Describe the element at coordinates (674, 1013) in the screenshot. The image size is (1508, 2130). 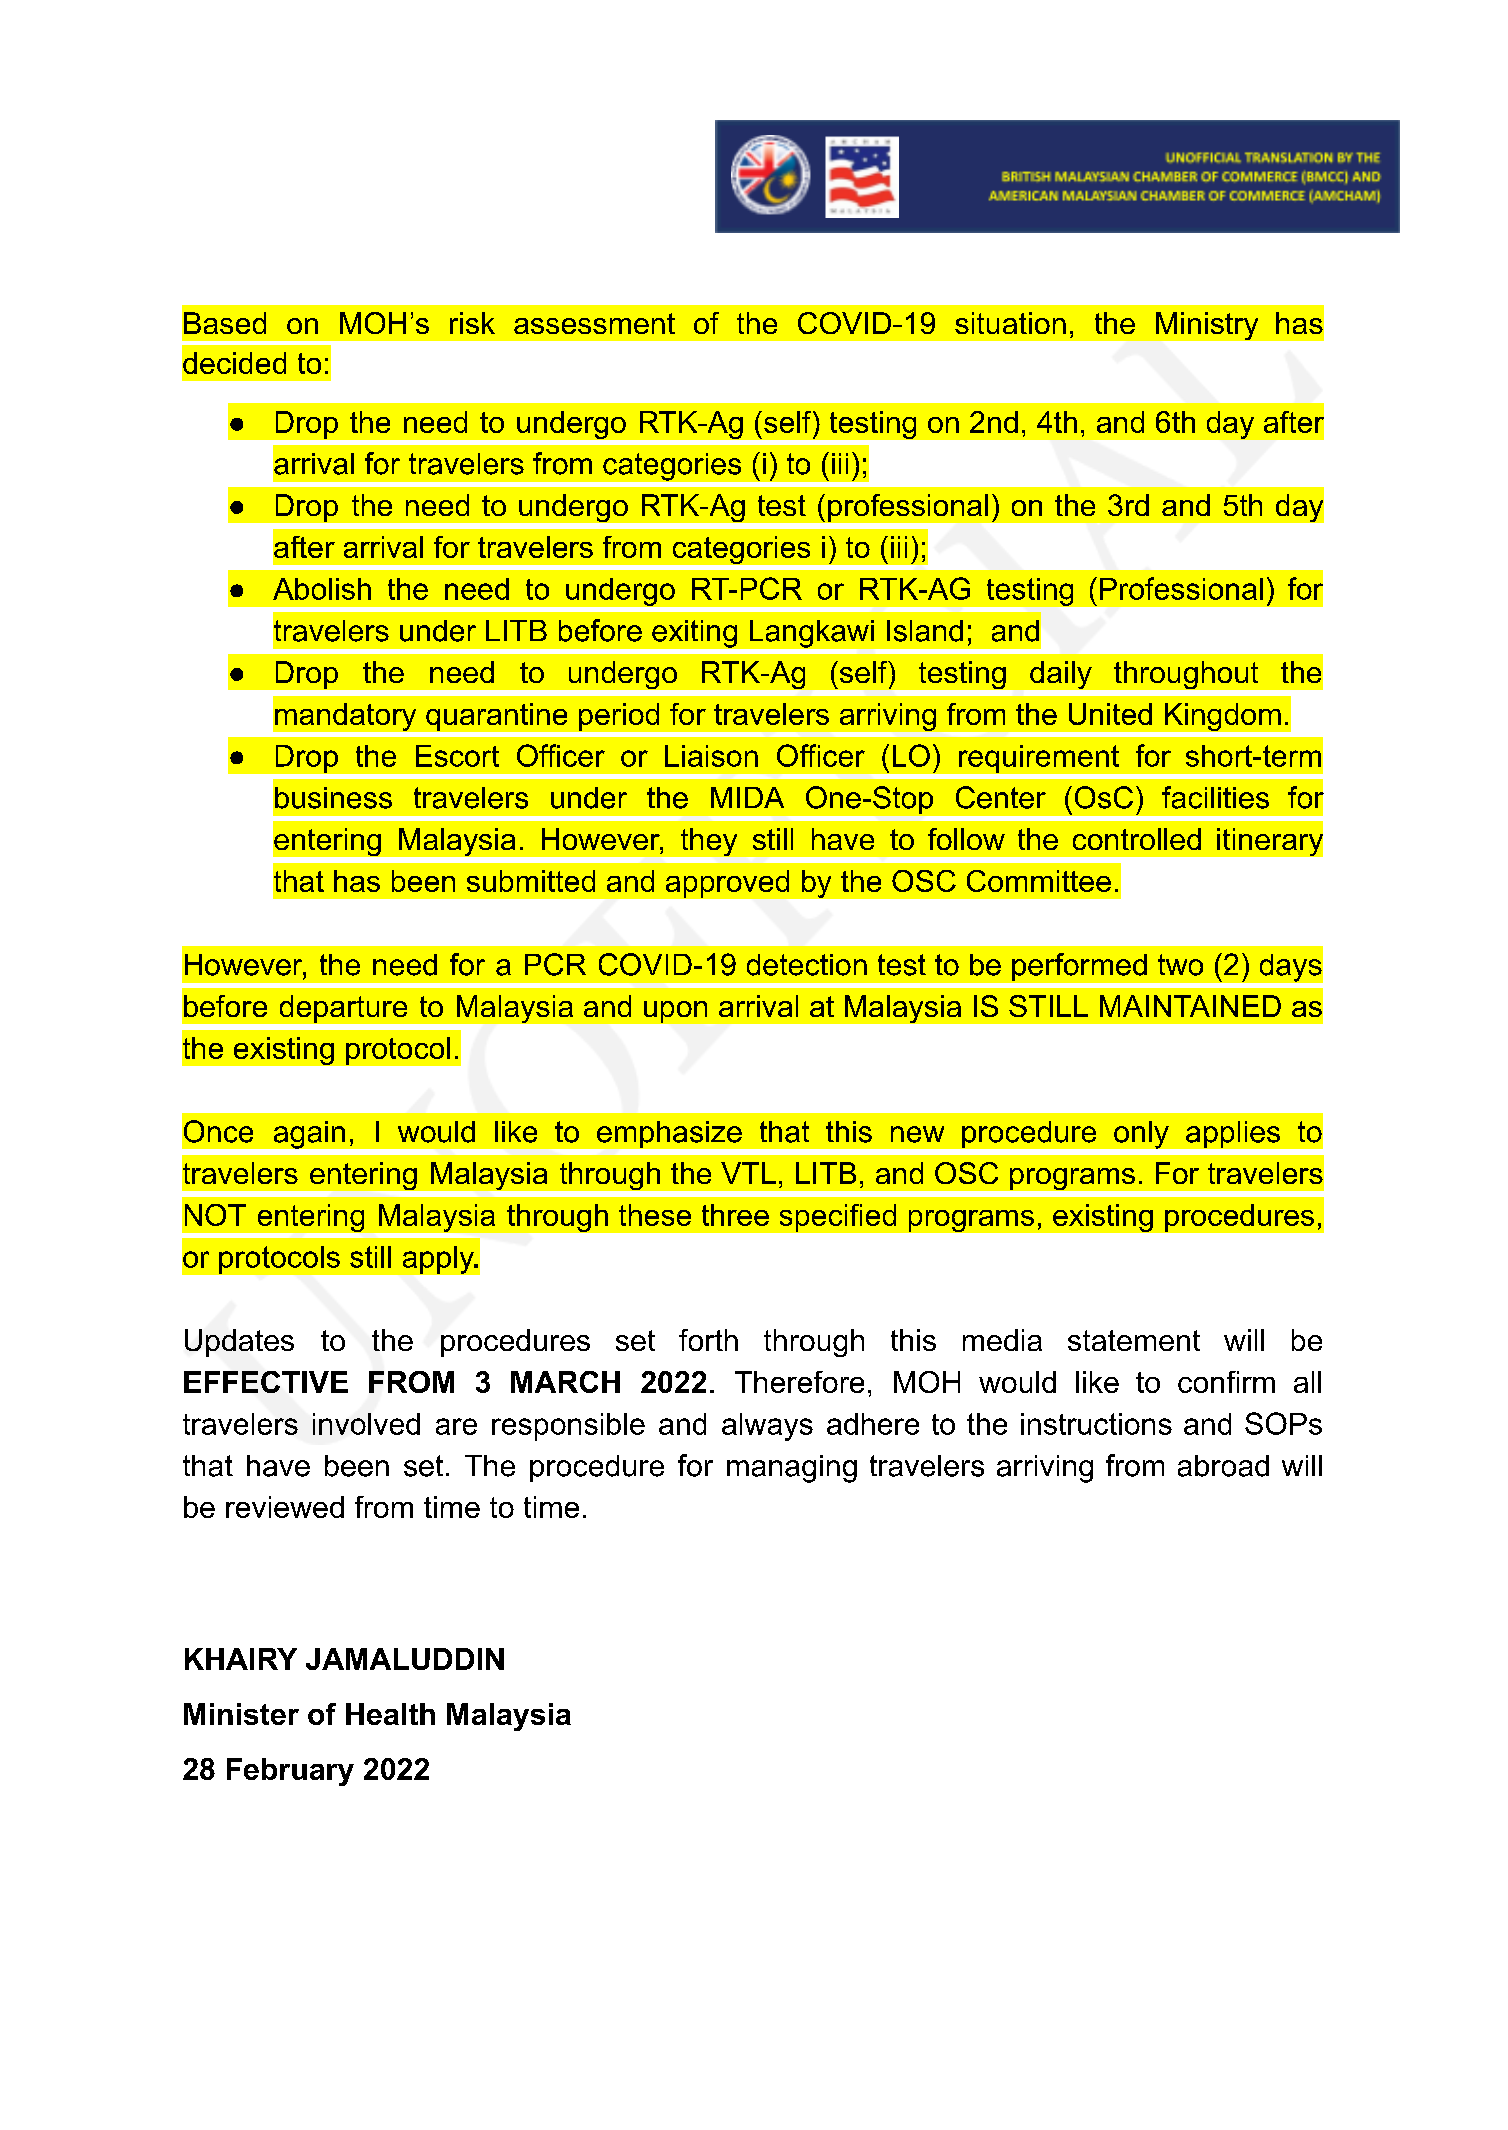
I see `upon` at that location.
